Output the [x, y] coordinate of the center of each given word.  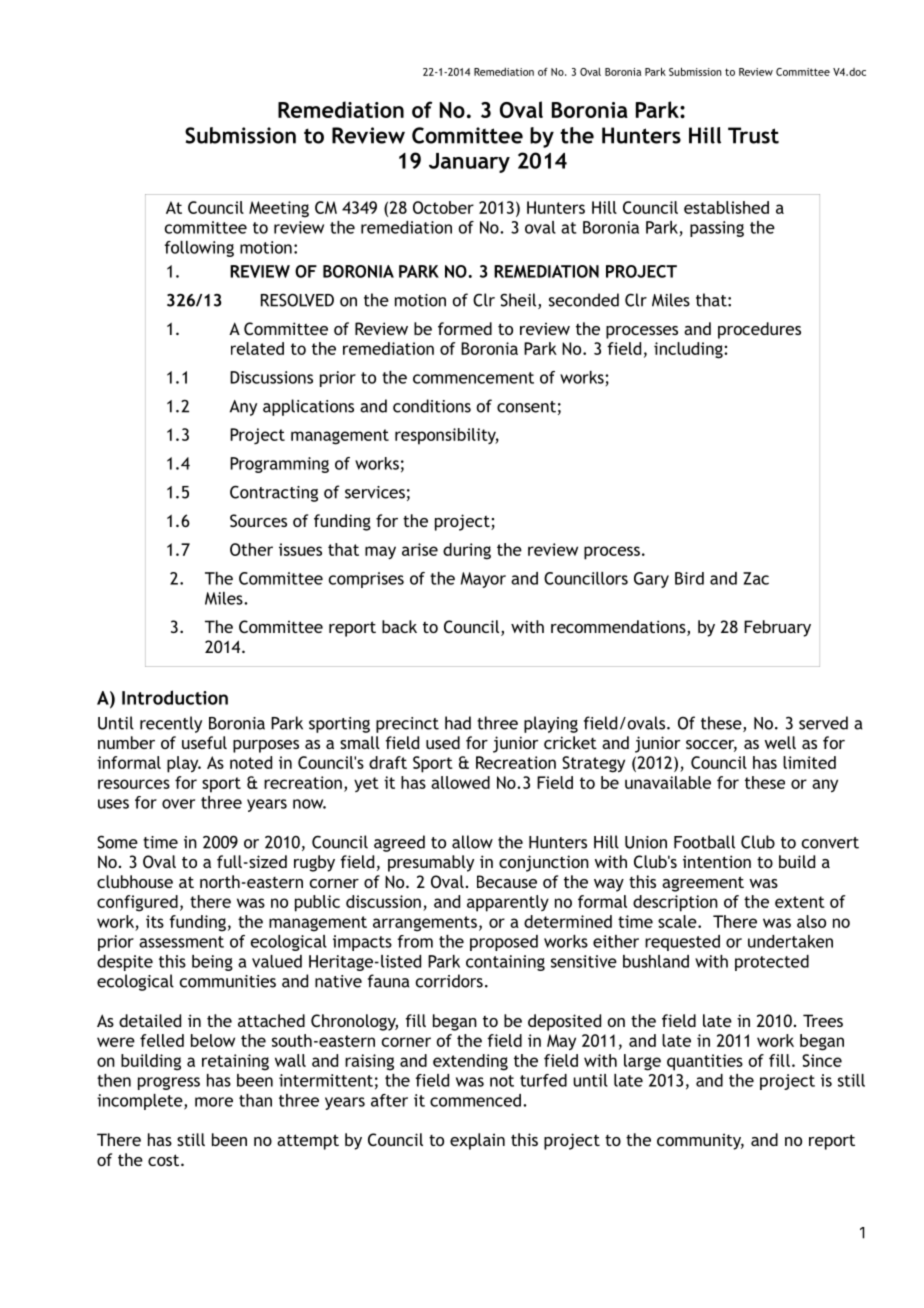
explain [477, 1141]
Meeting [279, 209]
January [469, 163]
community [700, 1142]
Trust [753, 135]
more [214, 1102]
